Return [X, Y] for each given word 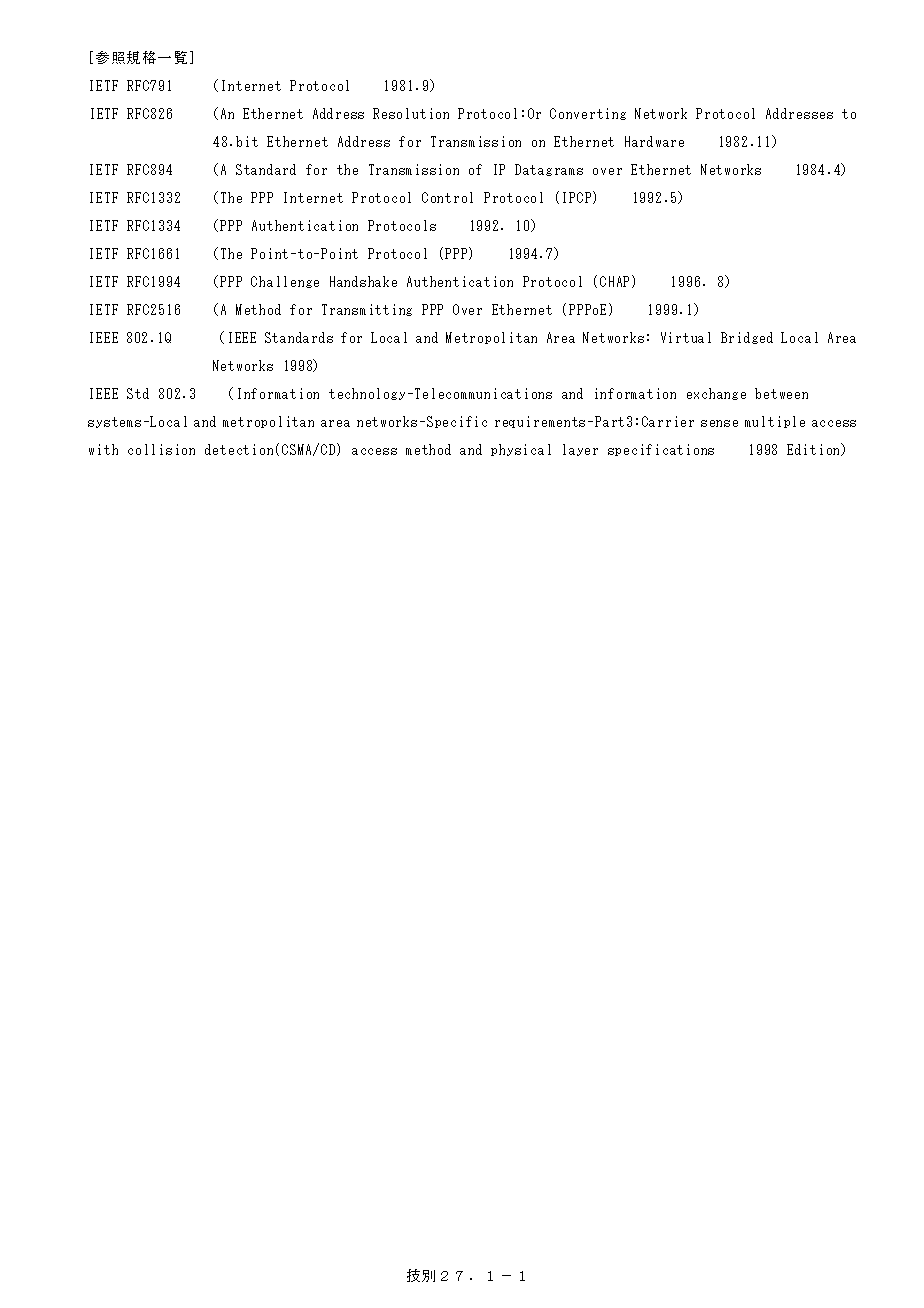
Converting [588, 114]
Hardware [654, 141]
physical [521, 450]
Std [138, 393]
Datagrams [549, 170]
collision [161, 449]
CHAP [614, 281]
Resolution [411, 113]
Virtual [686, 337]
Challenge [285, 282]
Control [447, 197]
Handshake [363, 281]
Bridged [747, 338]
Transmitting [367, 310]
